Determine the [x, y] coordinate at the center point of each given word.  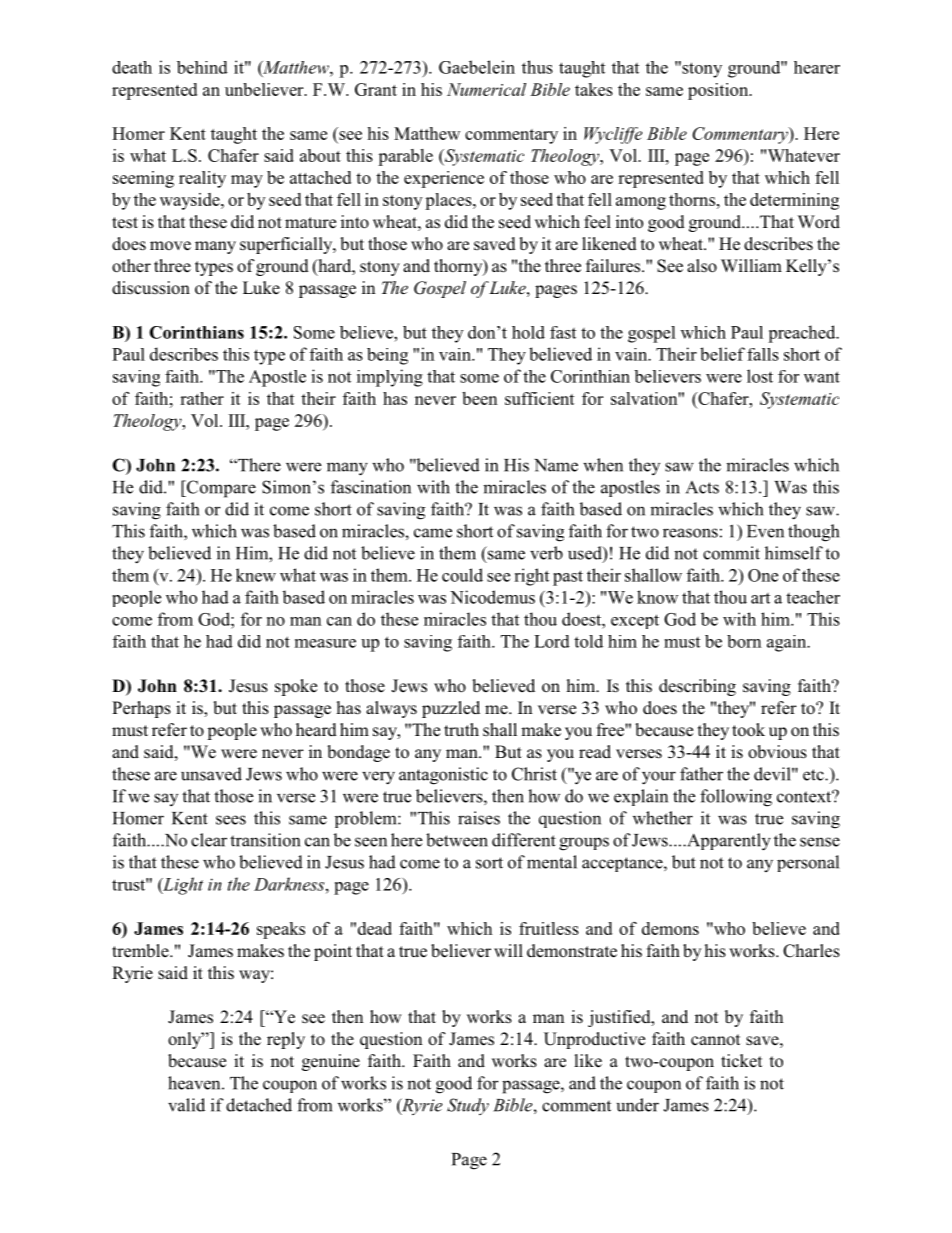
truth [461, 729]
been [480, 398]
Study [468, 1106]
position [719, 91]
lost [760, 376]
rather [202, 398]
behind [202, 67]
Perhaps [141, 709]
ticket [741, 1061]
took [748, 730]
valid [186, 1105]
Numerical [486, 89]
